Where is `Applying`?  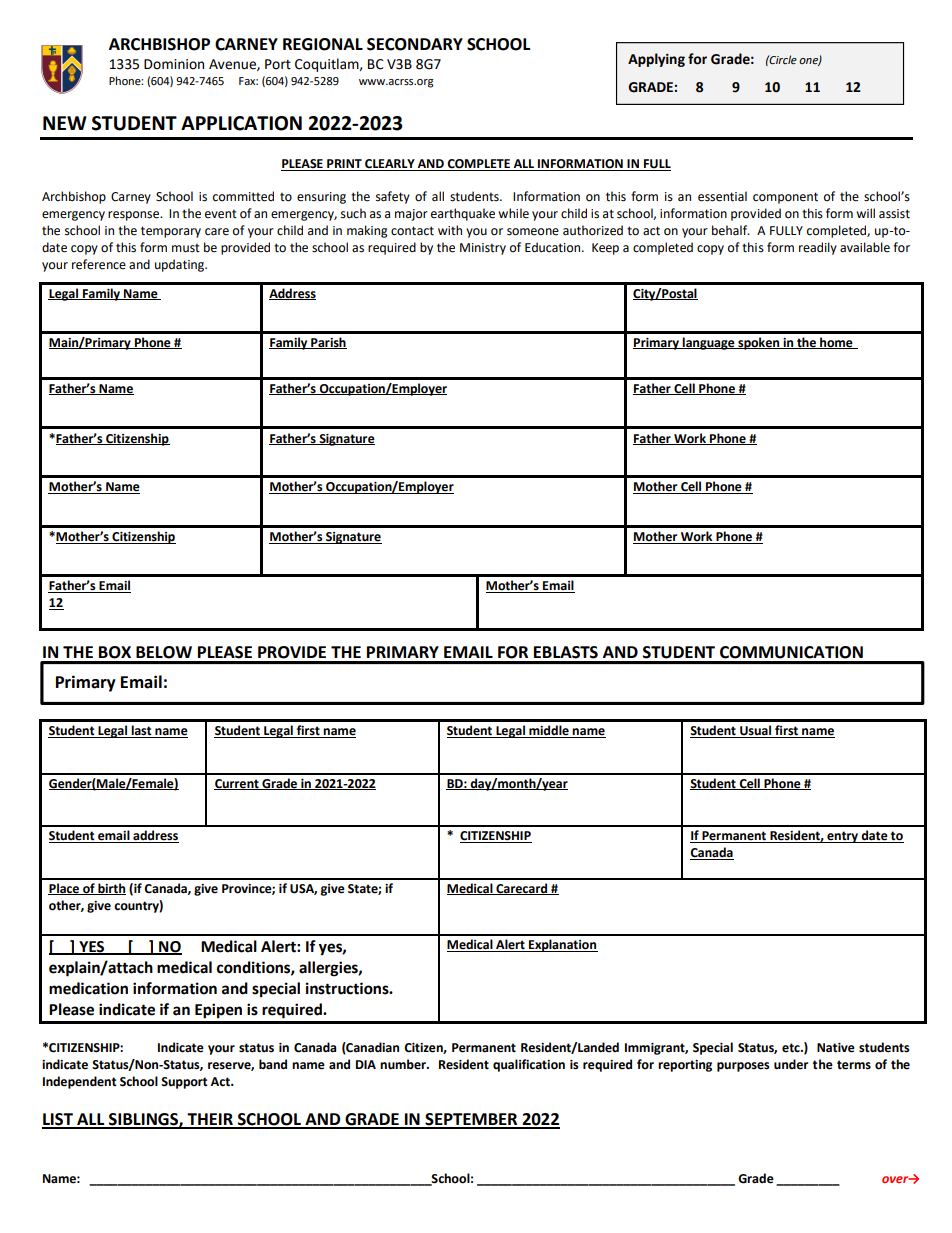
Applying is located at coordinates (656, 60).
